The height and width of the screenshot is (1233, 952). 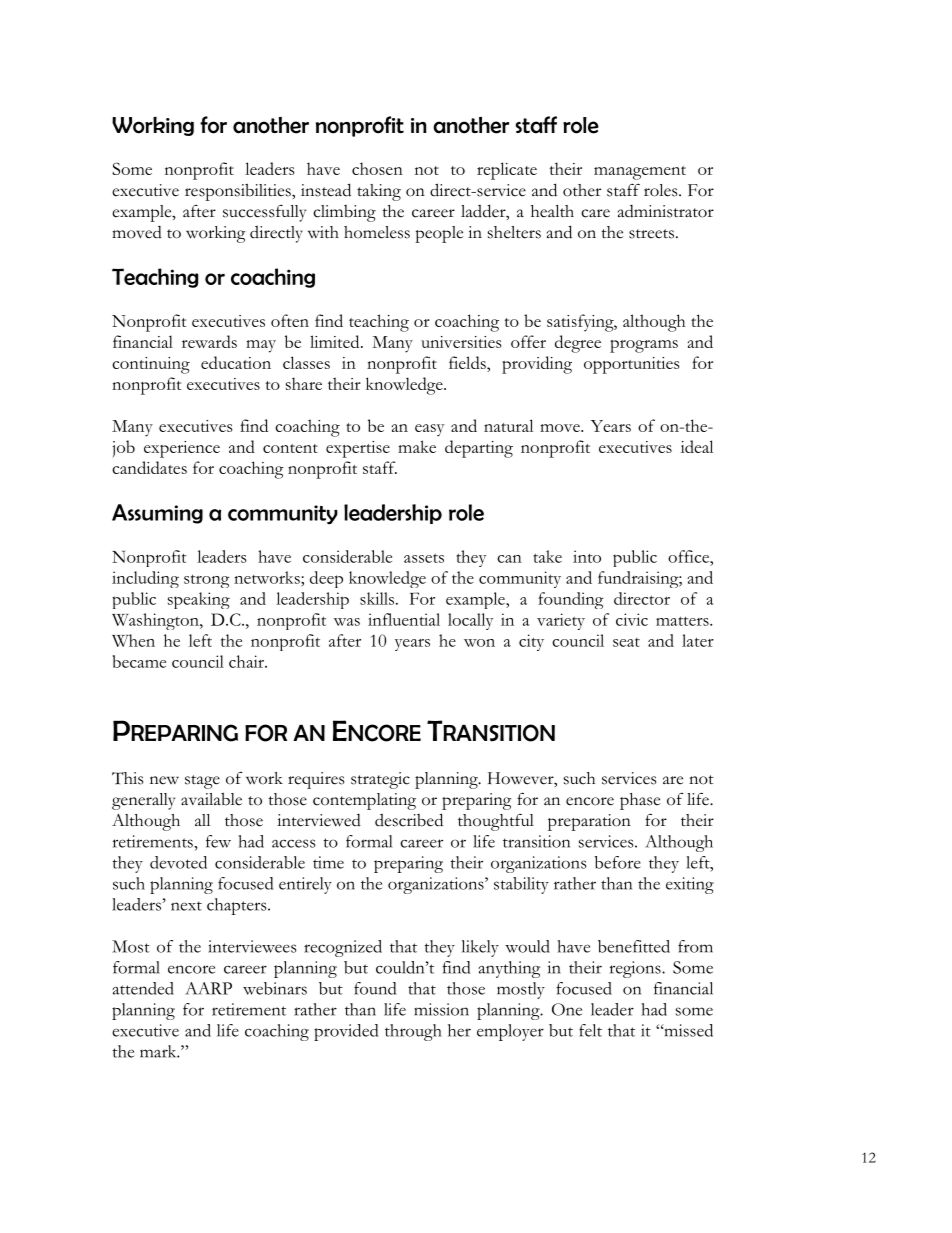 What do you see at coordinates (379, 192) in the screenshot?
I see `taking` at bounding box center [379, 192].
